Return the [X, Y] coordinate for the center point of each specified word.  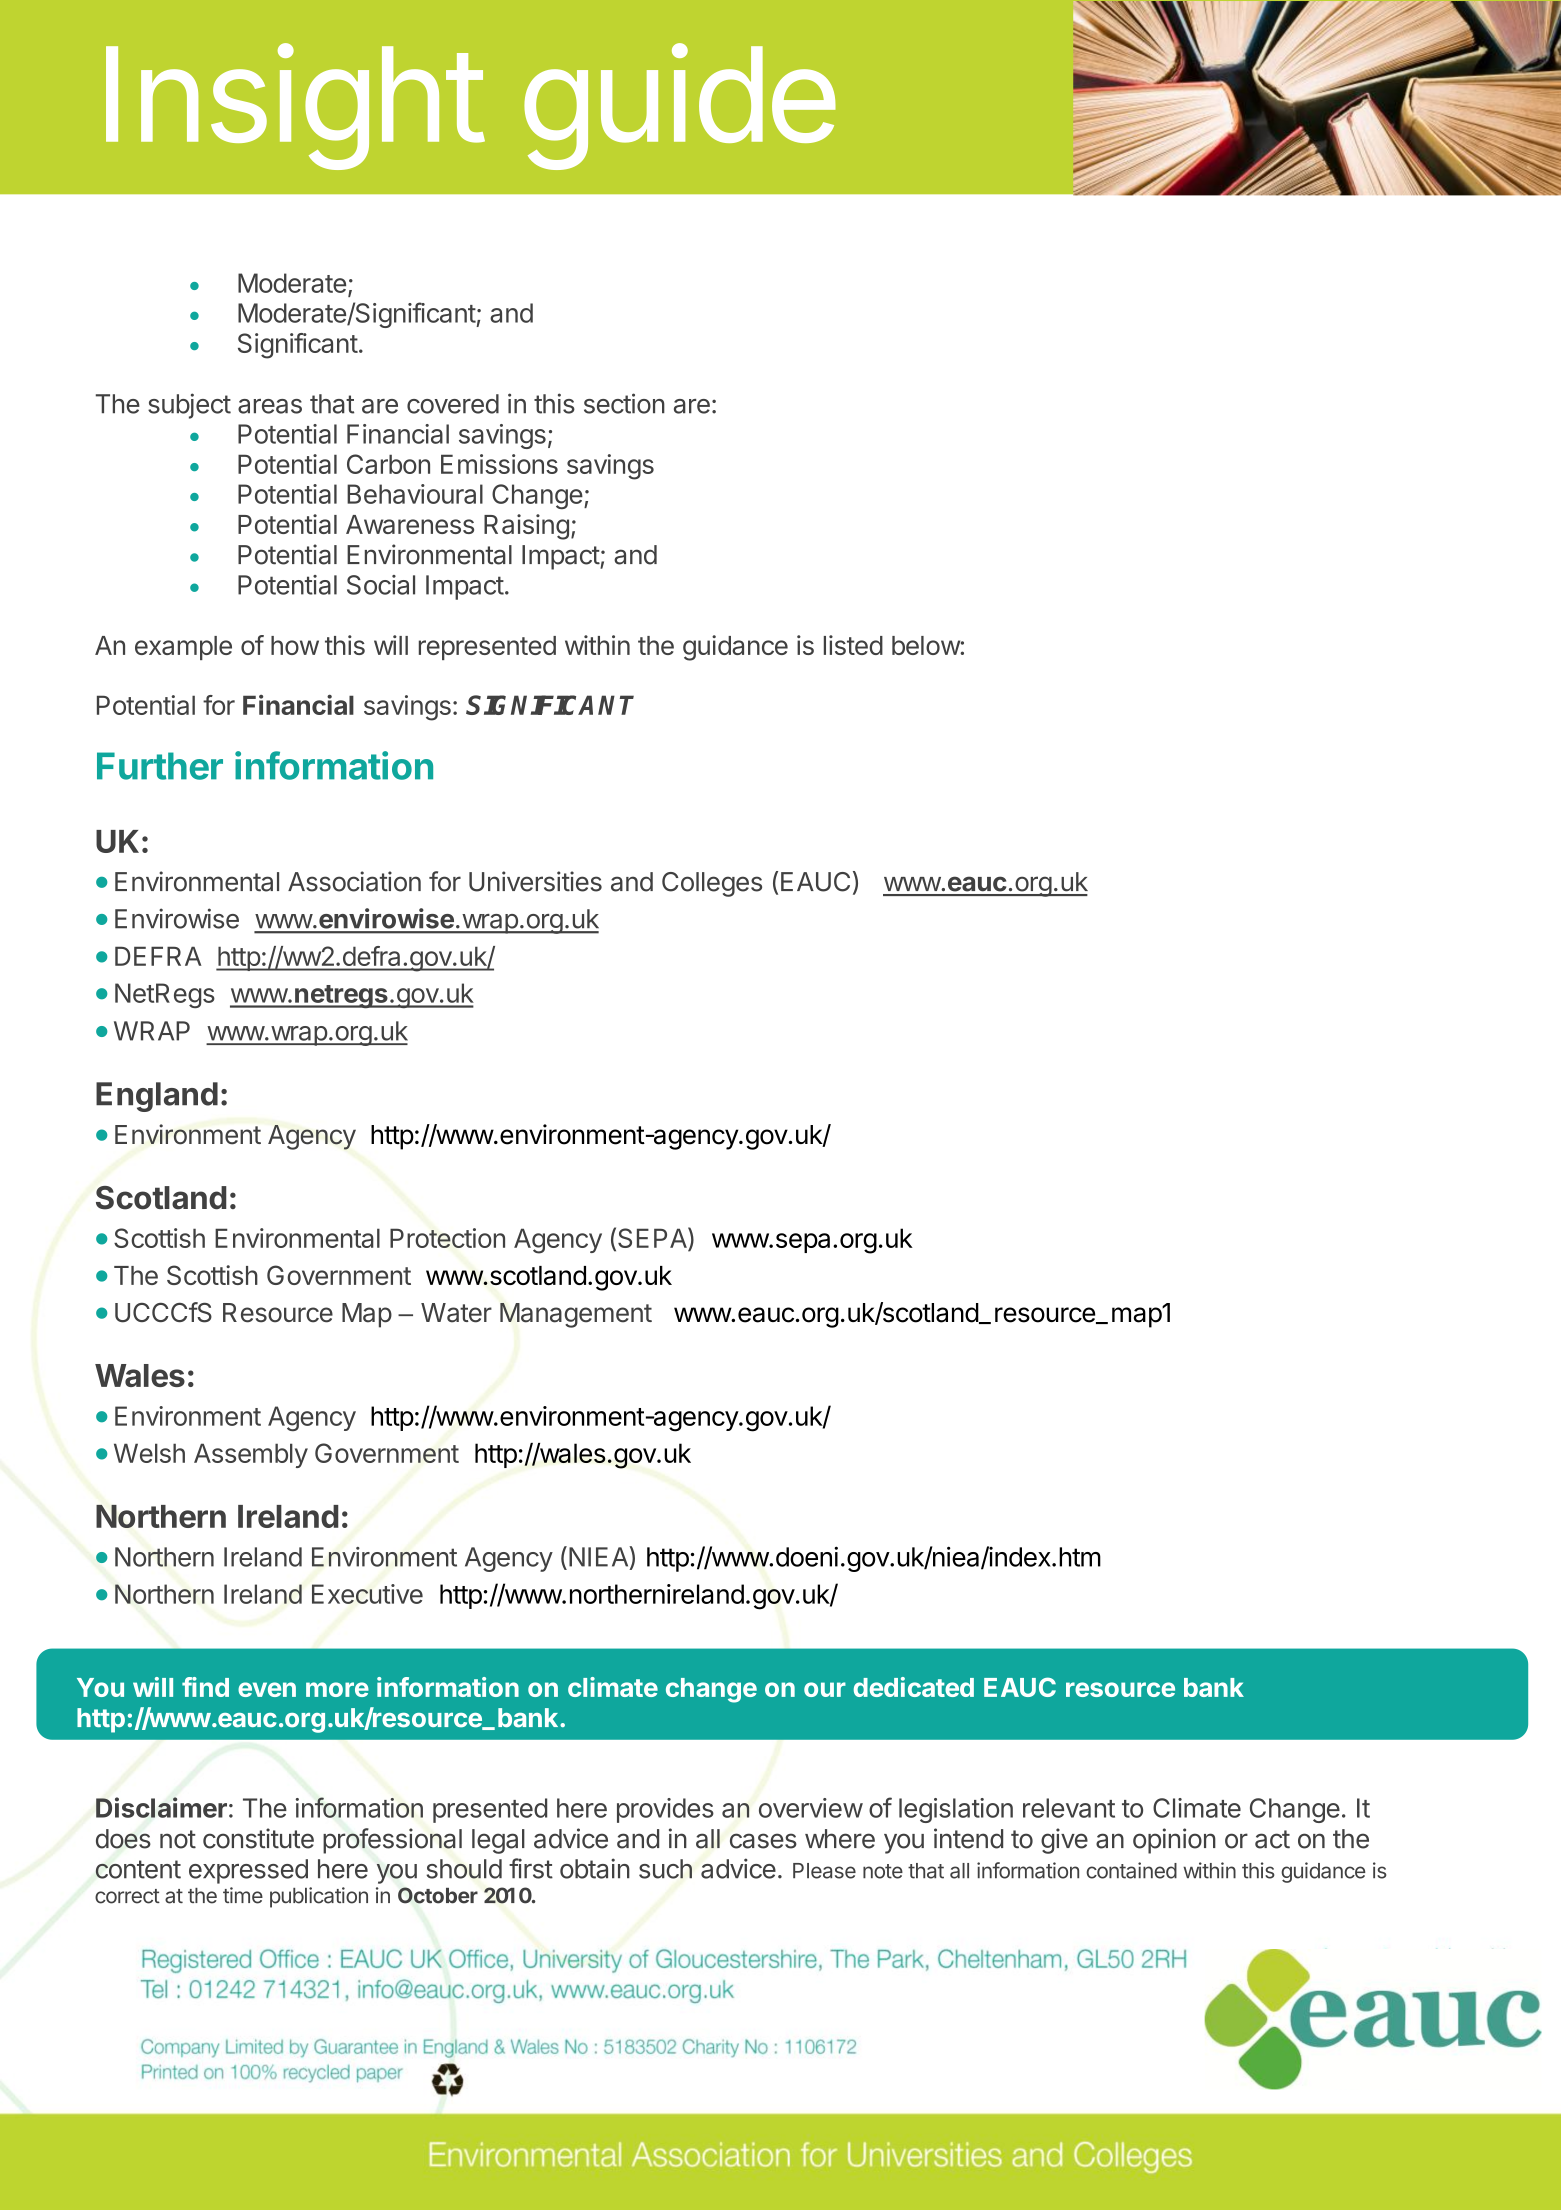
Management [576, 1315]
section [624, 403]
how [295, 645]
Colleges [712, 884]
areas [270, 406]
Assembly [251, 1455]
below [926, 645]
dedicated [914, 1687]
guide [680, 107]
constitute [258, 1838]
